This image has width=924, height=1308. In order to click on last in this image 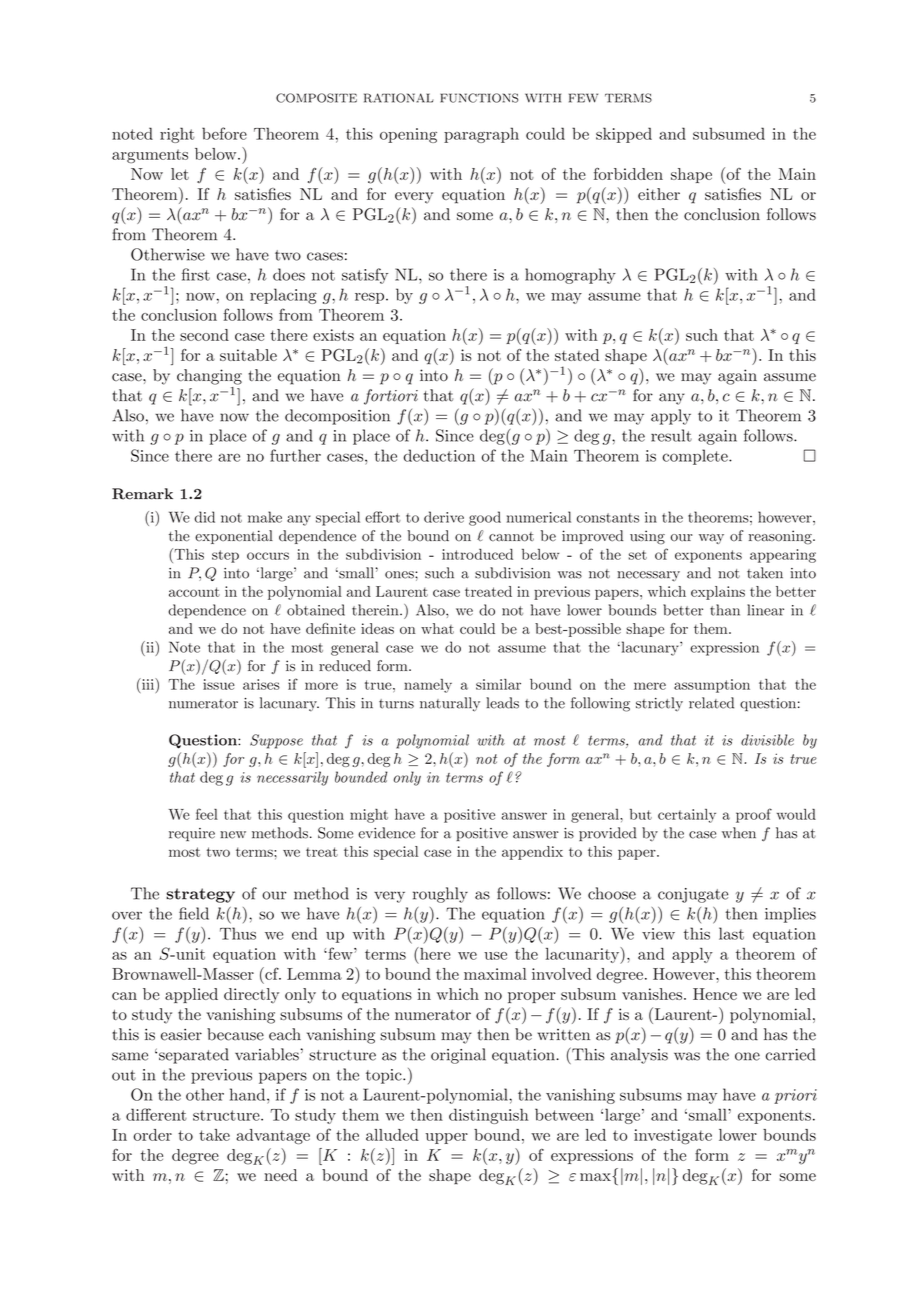, I will do `click(731, 933)`.
